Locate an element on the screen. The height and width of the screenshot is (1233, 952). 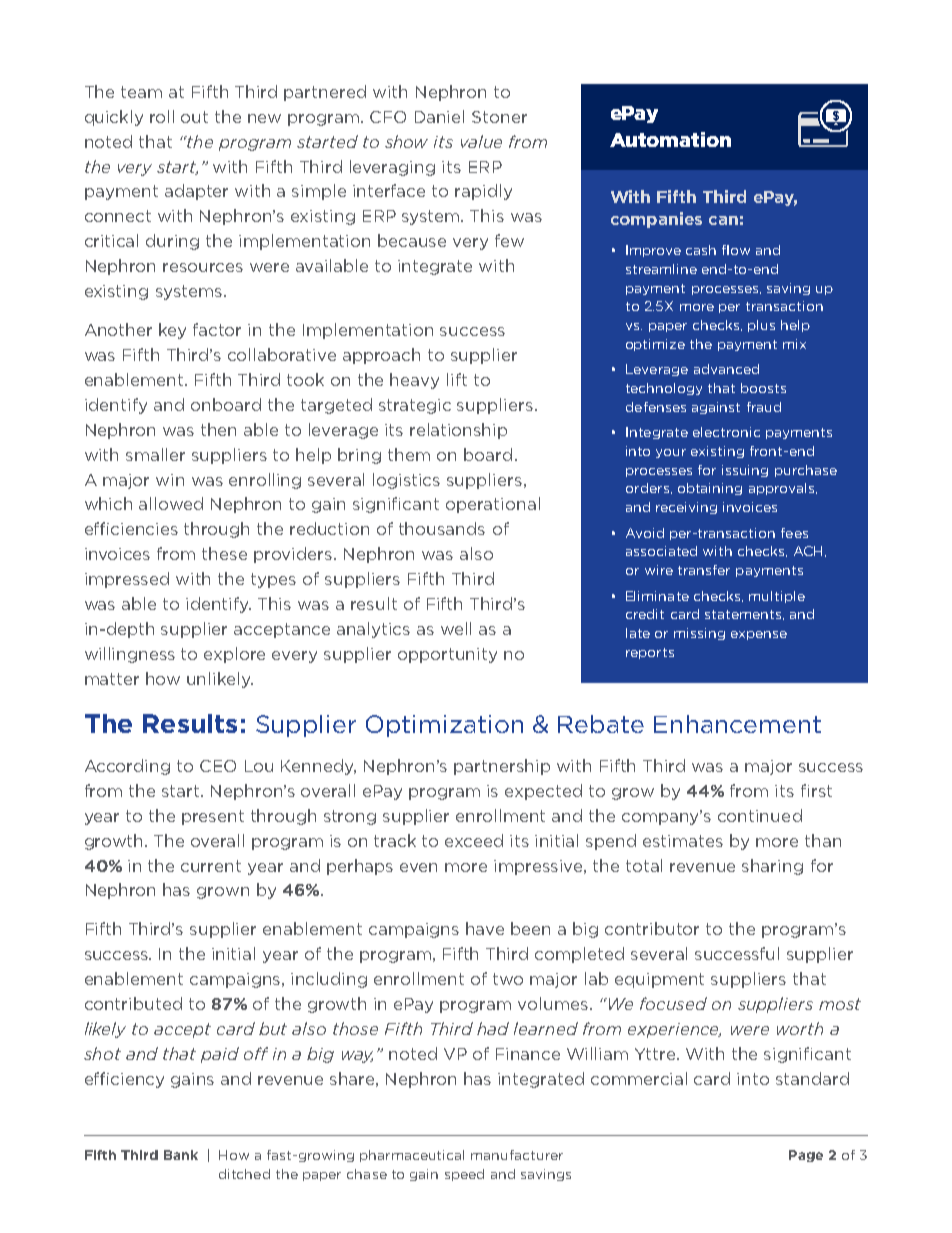
continued is located at coordinates (760, 815).
